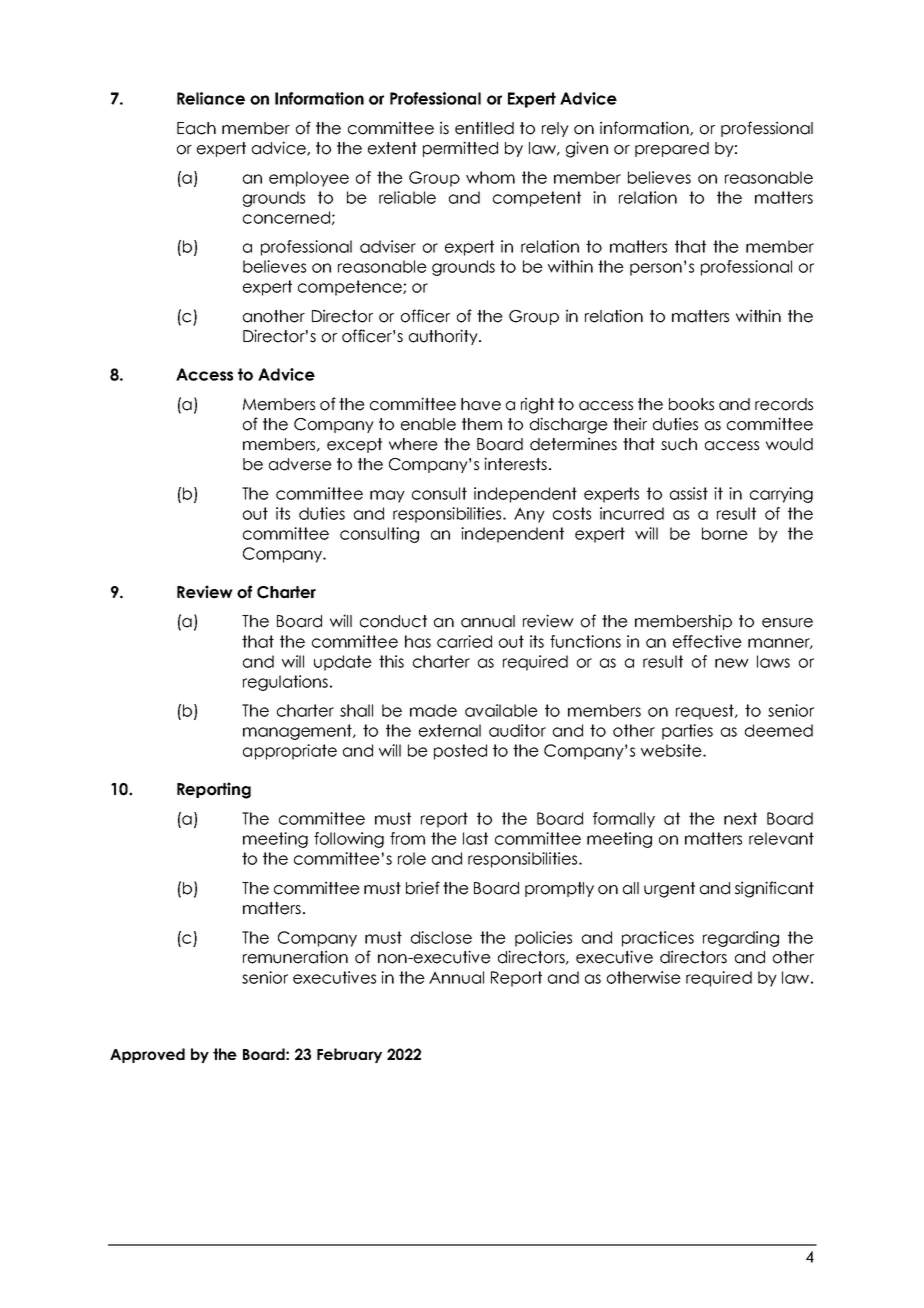  What do you see at coordinates (285, 683) in the image?
I see `regulations` at bounding box center [285, 683].
